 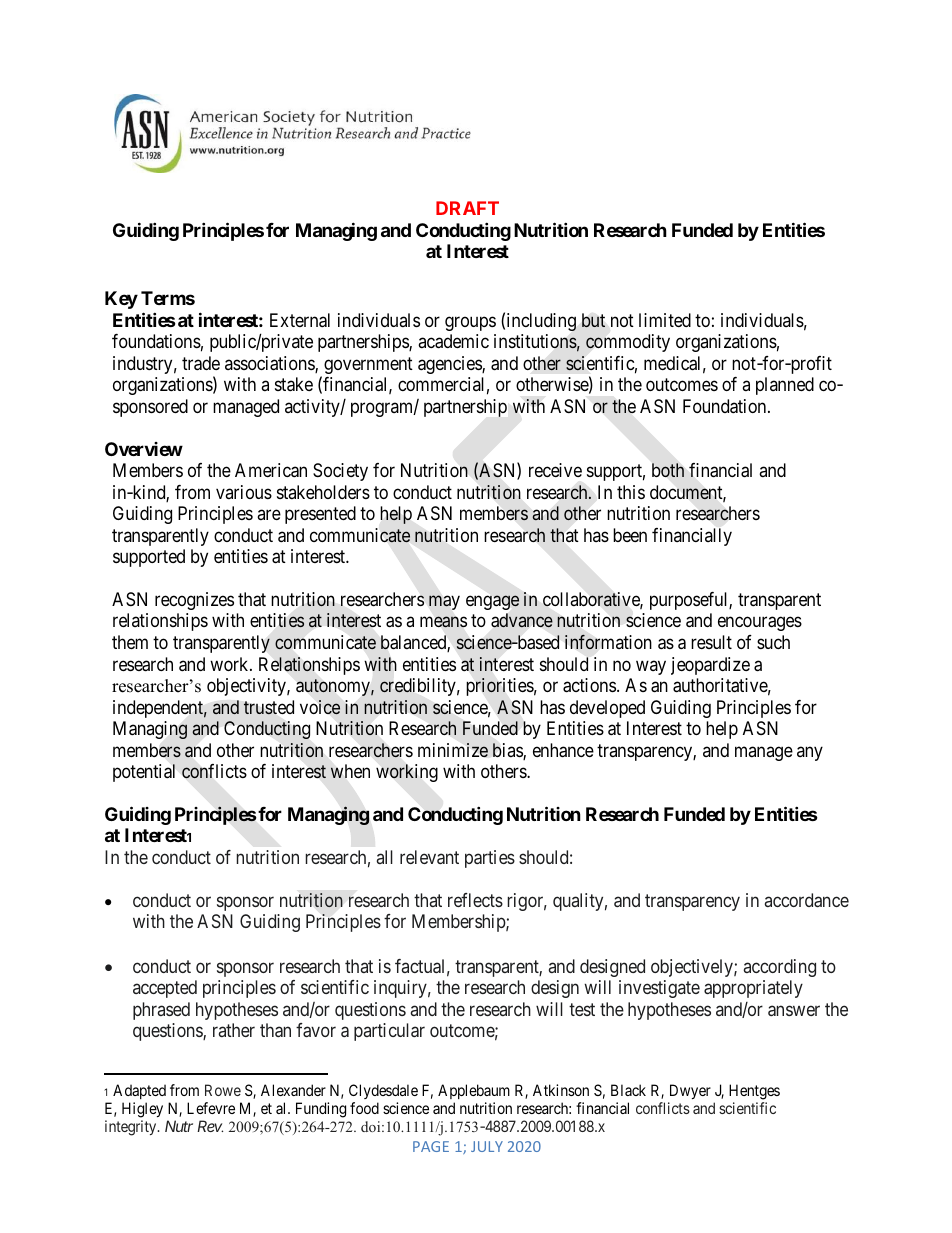 I want to click on Key, so click(x=121, y=300).
